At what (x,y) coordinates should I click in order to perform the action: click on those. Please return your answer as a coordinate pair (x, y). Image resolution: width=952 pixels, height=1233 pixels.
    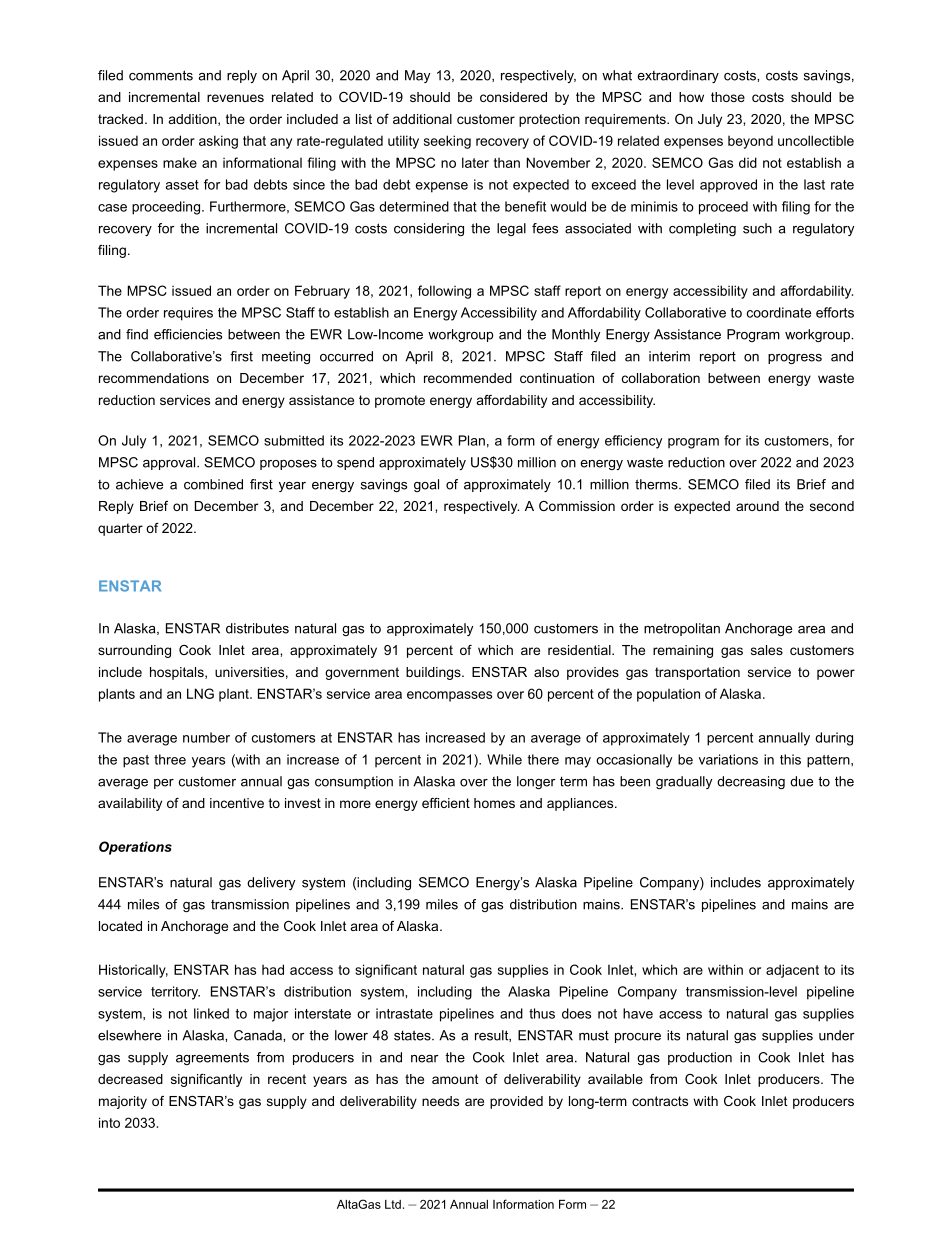
    Looking at the image, I should click on (728, 97).
